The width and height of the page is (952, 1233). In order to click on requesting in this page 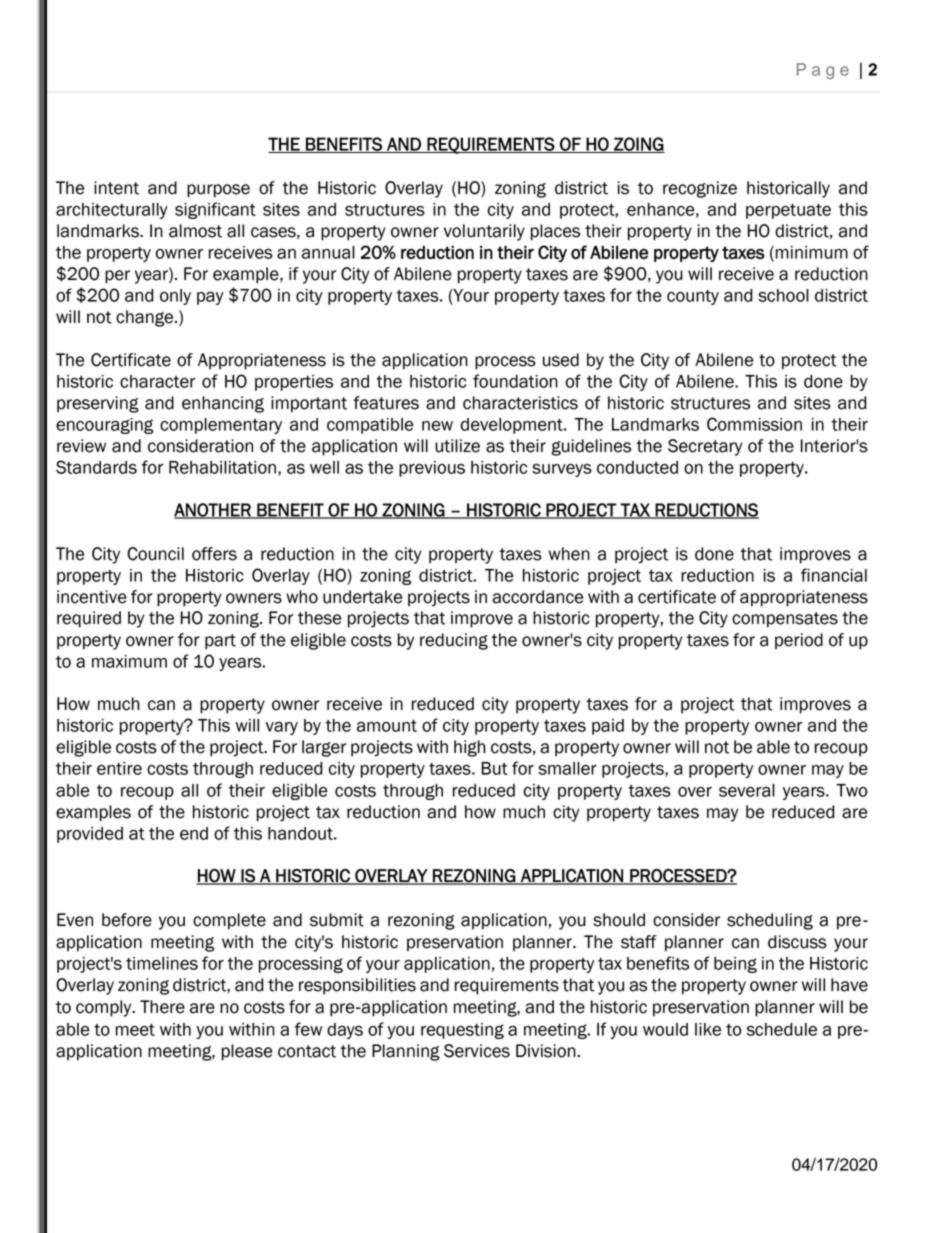, I will do `click(462, 1031)`.
